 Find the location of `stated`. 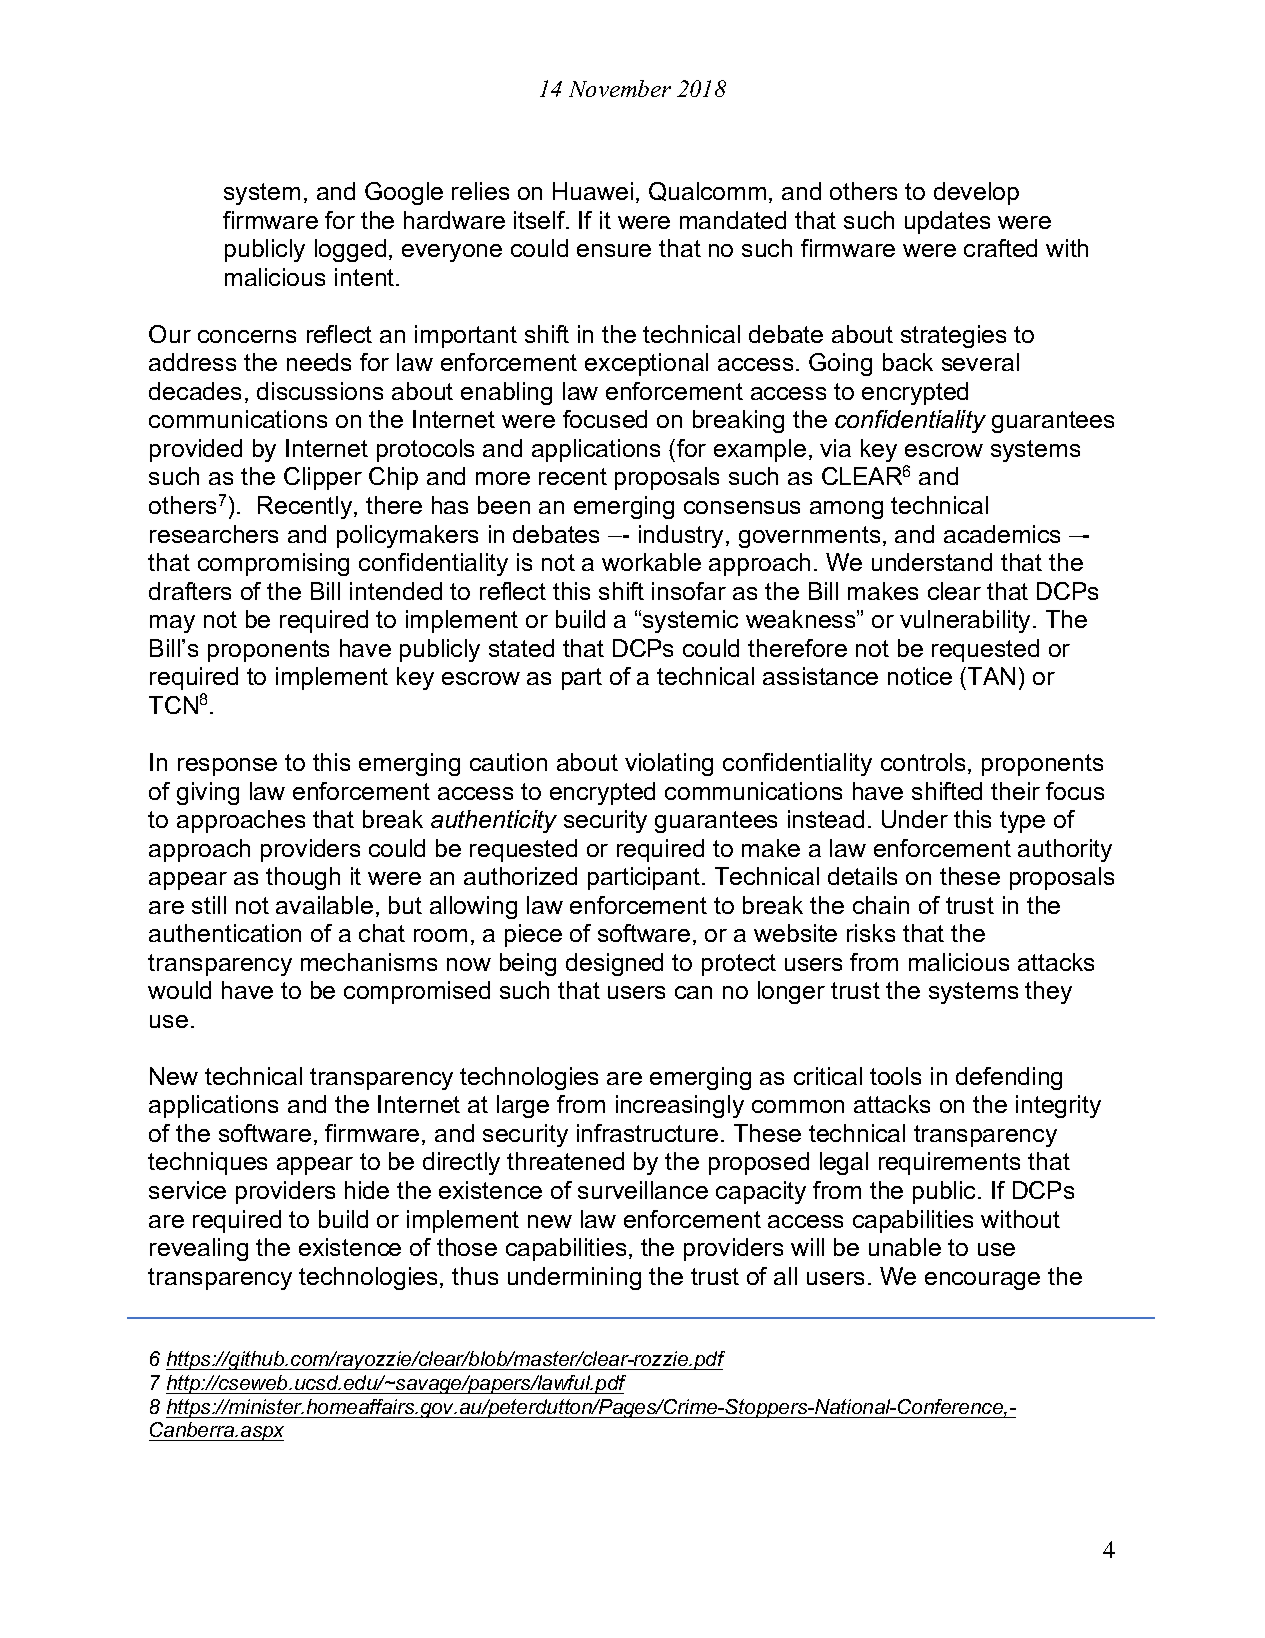

stated is located at coordinates (521, 648).
